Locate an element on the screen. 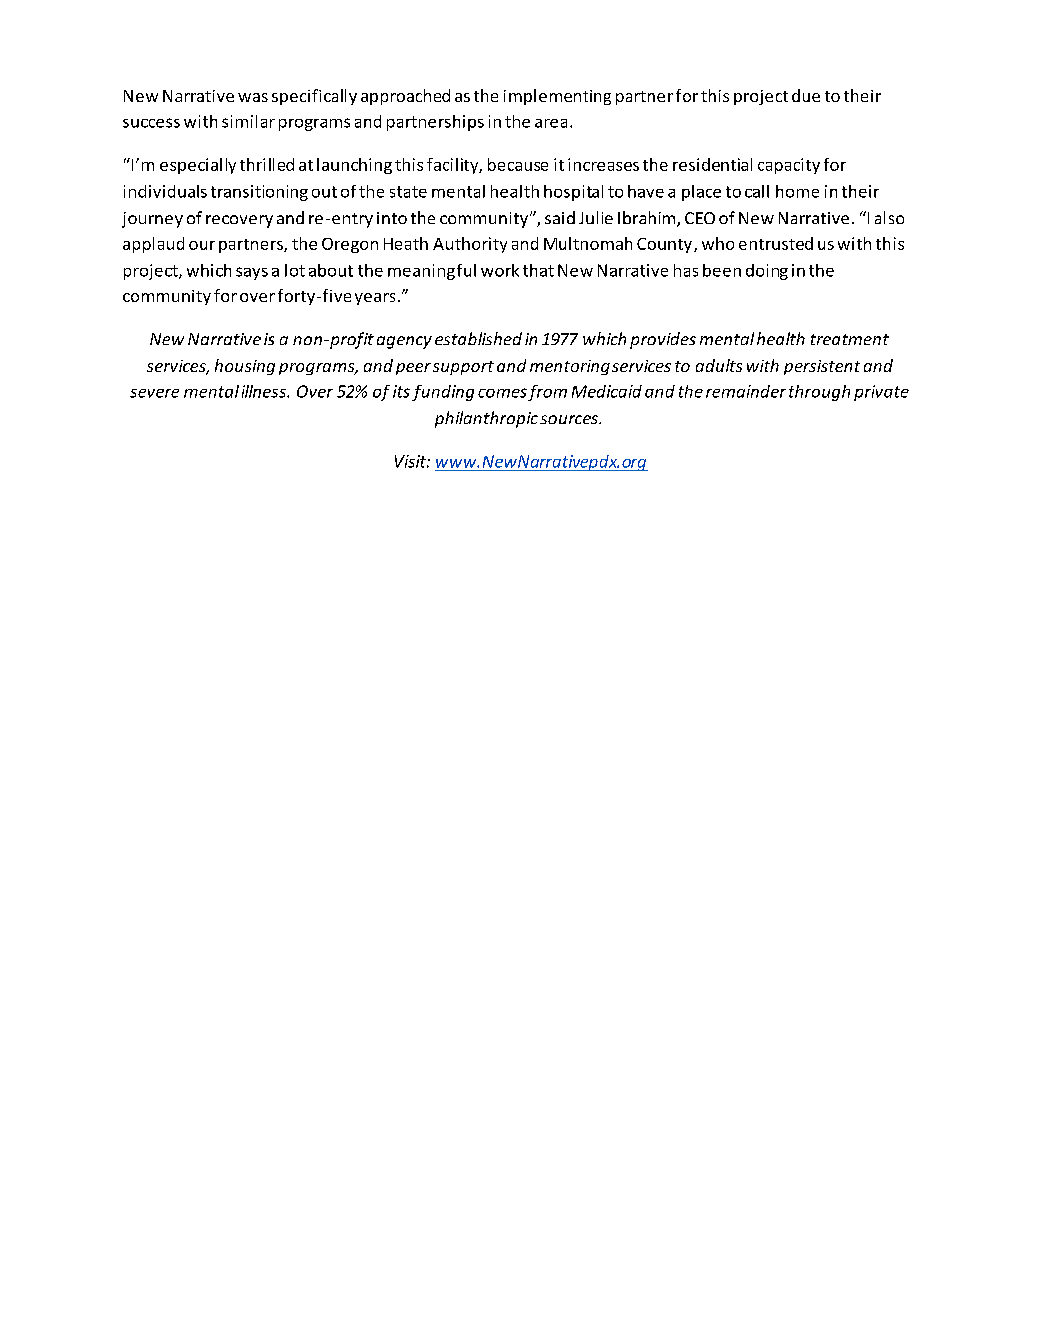 This screenshot has width=1039, height=1344. through is located at coordinates (819, 393).
